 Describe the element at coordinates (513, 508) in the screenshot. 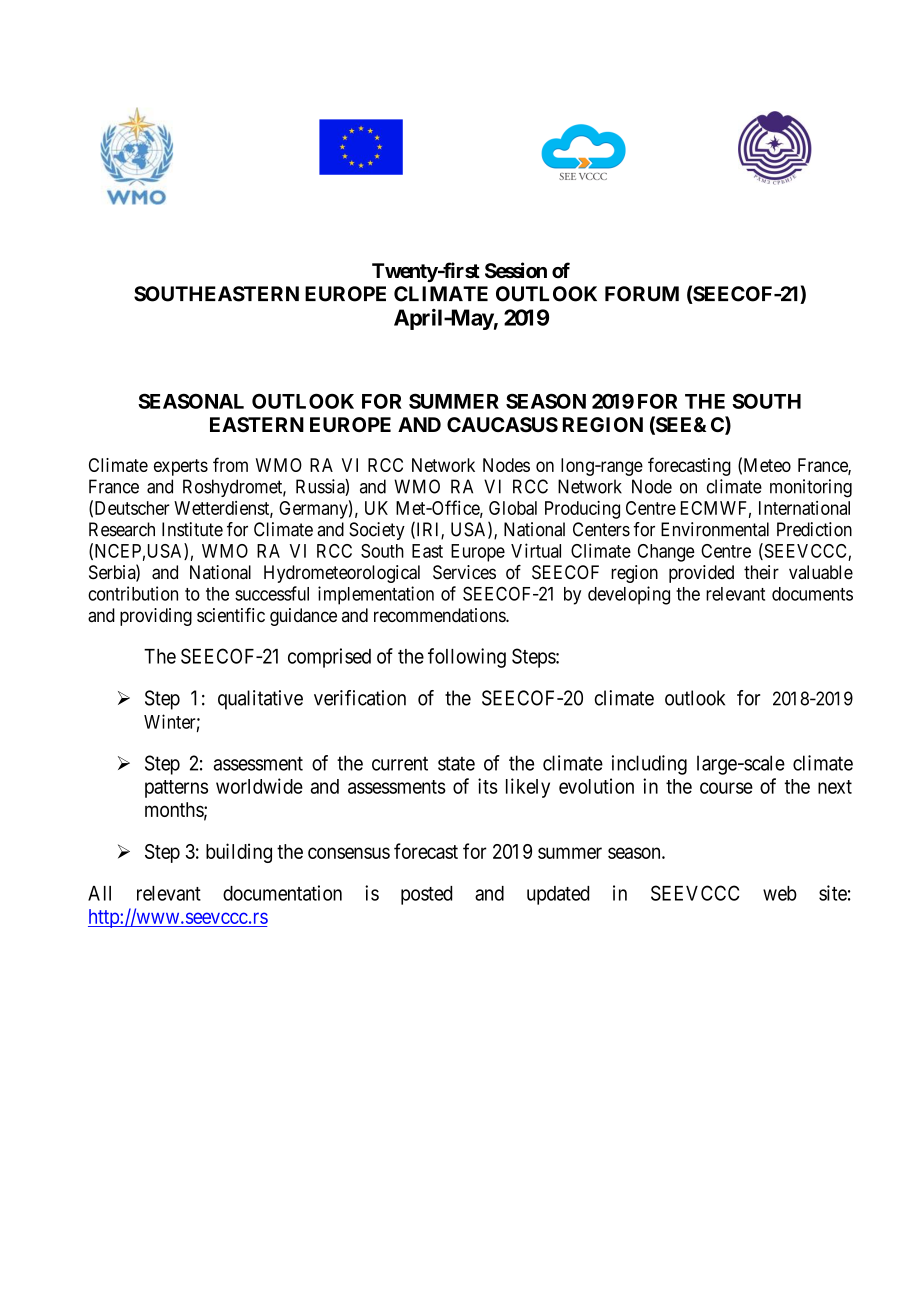

I see `Global` at that location.
